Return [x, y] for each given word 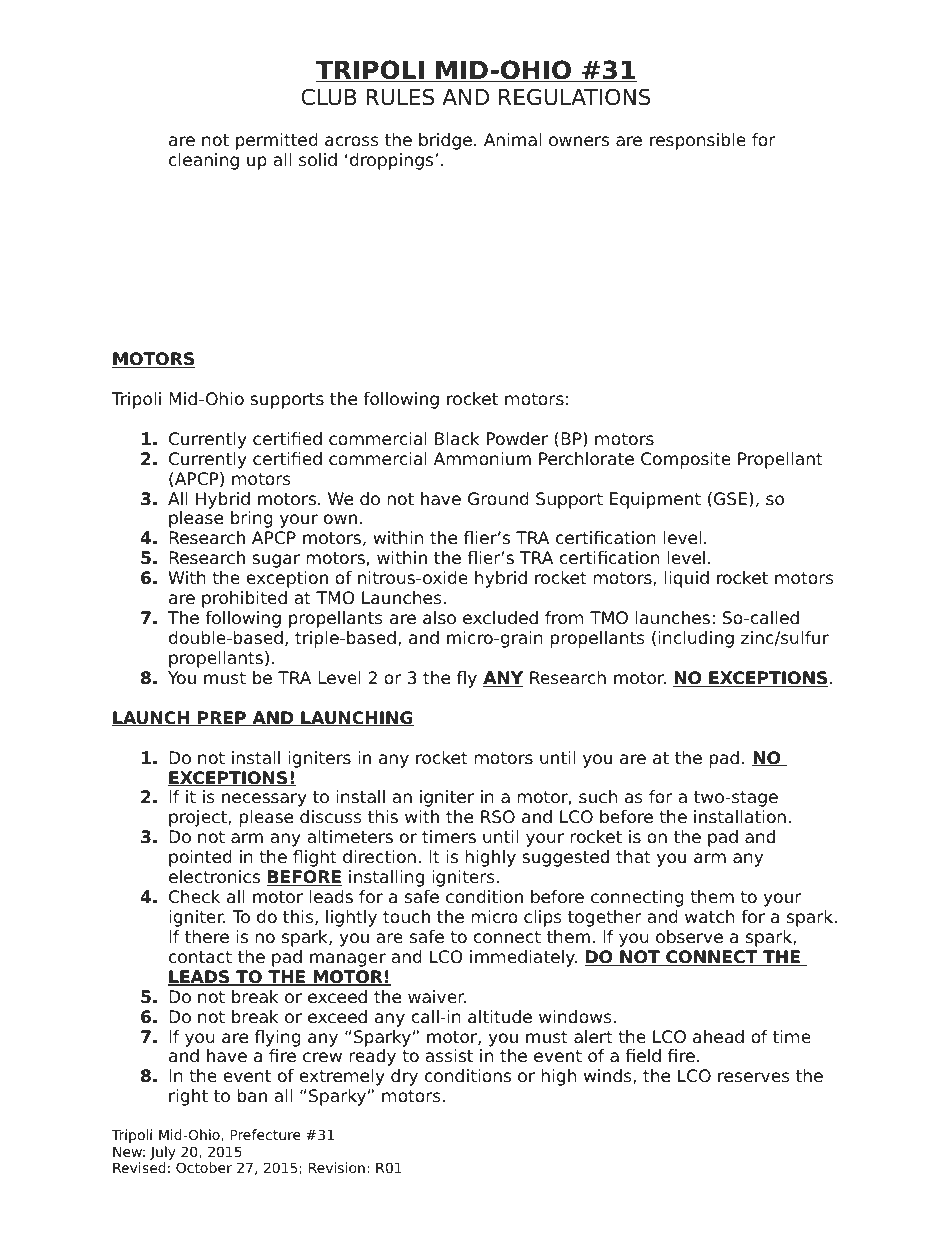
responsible [698, 141]
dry [404, 1077]
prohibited [244, 599]
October [204, 1167]
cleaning [204, 161]
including [696, 639]
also [439, 618]
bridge [445, 141]
